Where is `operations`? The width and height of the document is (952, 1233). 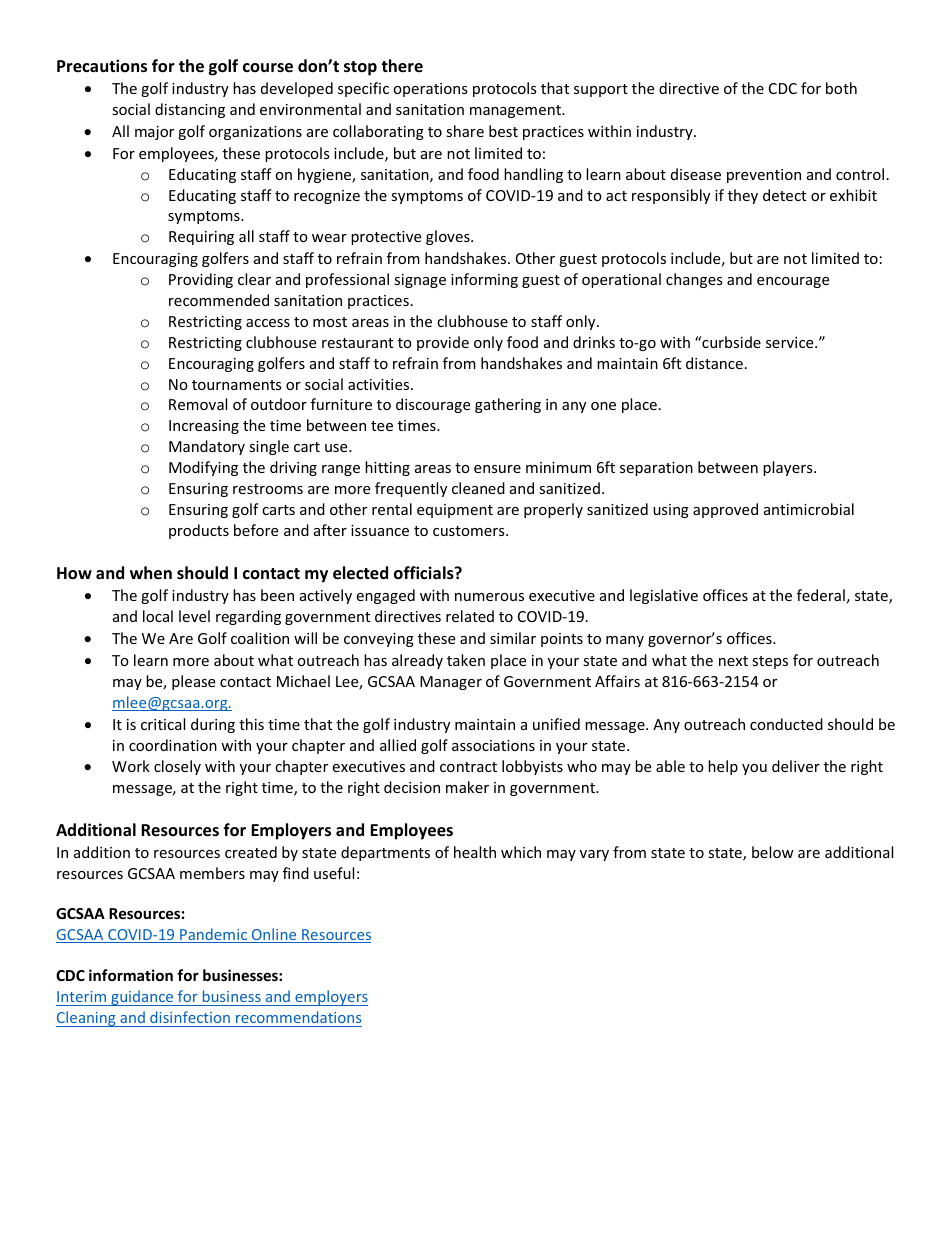 operations is located at coordinates (430, 90).
